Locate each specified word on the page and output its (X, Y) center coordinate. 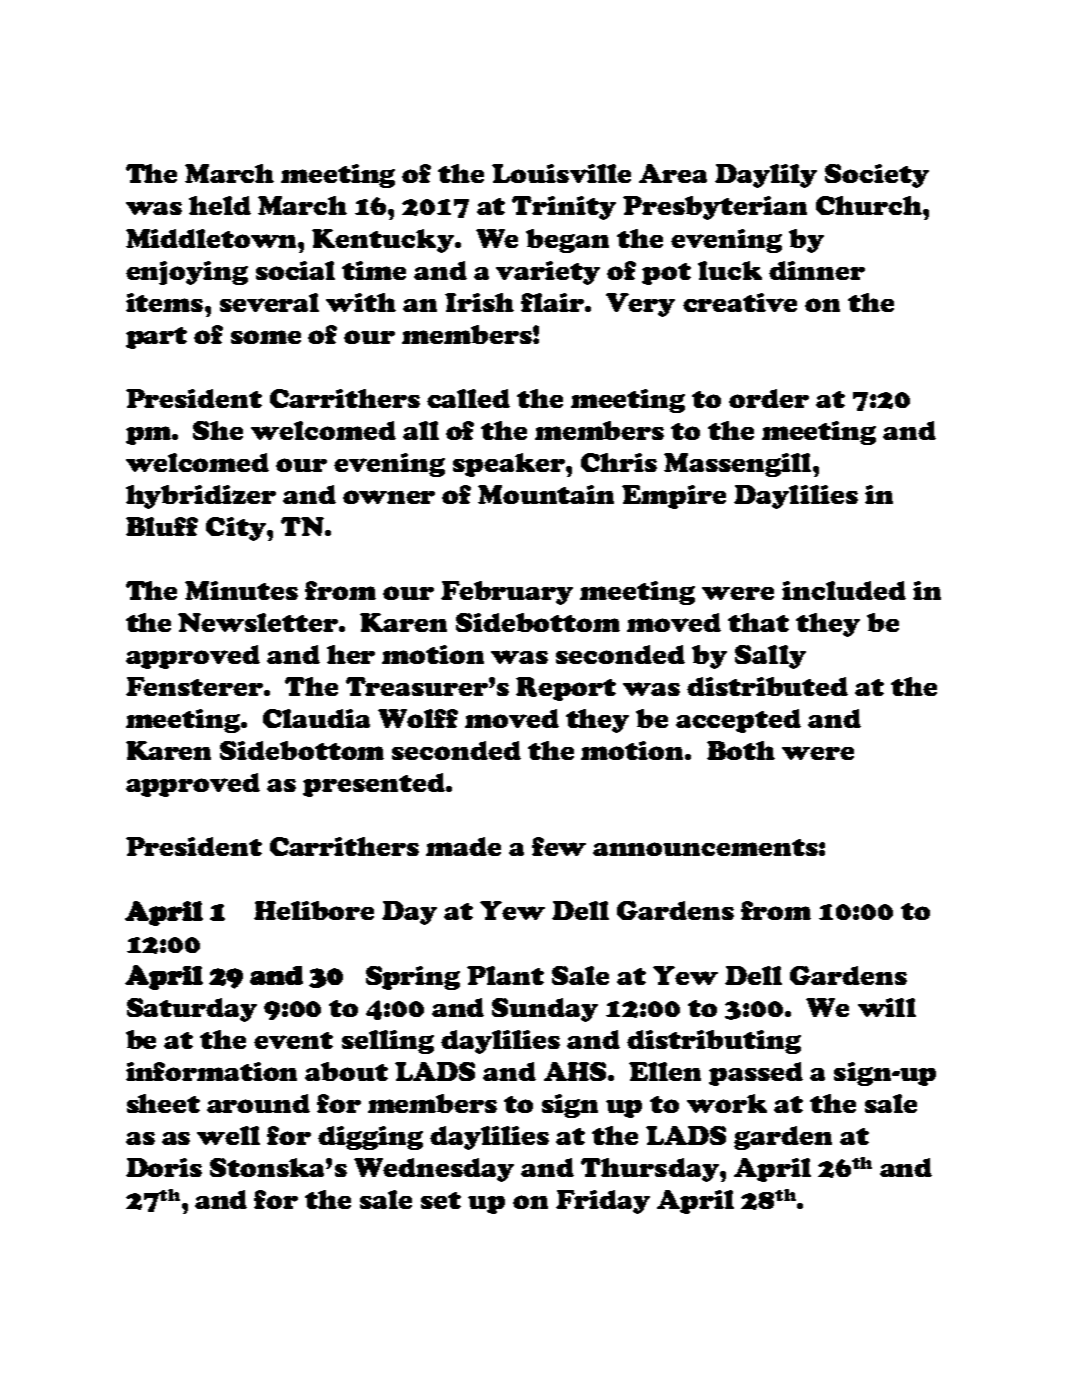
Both (741, 750)
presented (375, 785)
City (237, 529)
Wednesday (434, 1170)
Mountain (546, 494)
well (228, 1135)
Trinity (564, 208)
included (844, 590)
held (220, 205)
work (727, 1103)
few (559, 846)
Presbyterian (715, 208)
